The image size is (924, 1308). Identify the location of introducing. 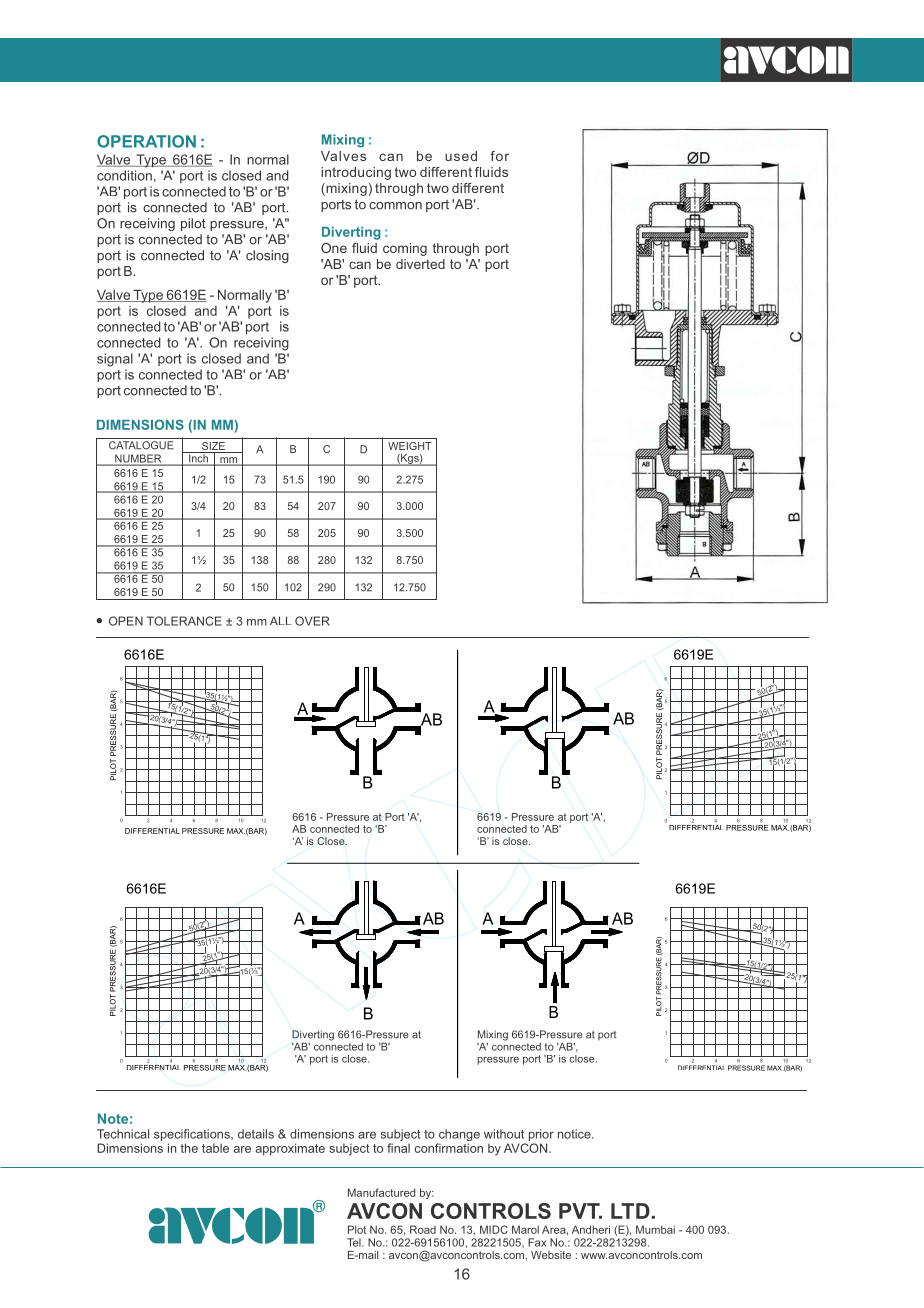
(356, 173).
